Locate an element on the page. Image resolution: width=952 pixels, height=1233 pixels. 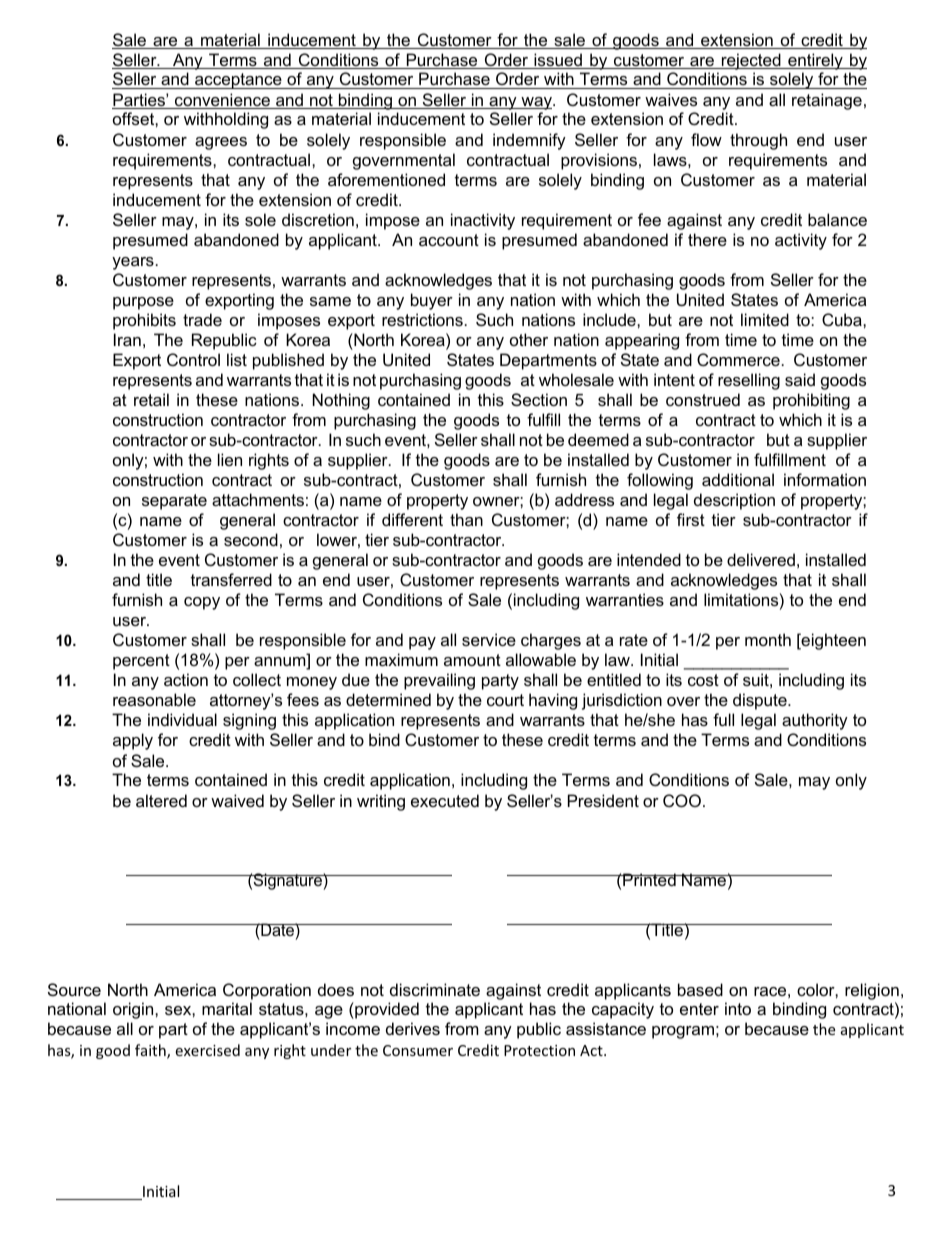
restrictions is located at coordinates (422, 319).
